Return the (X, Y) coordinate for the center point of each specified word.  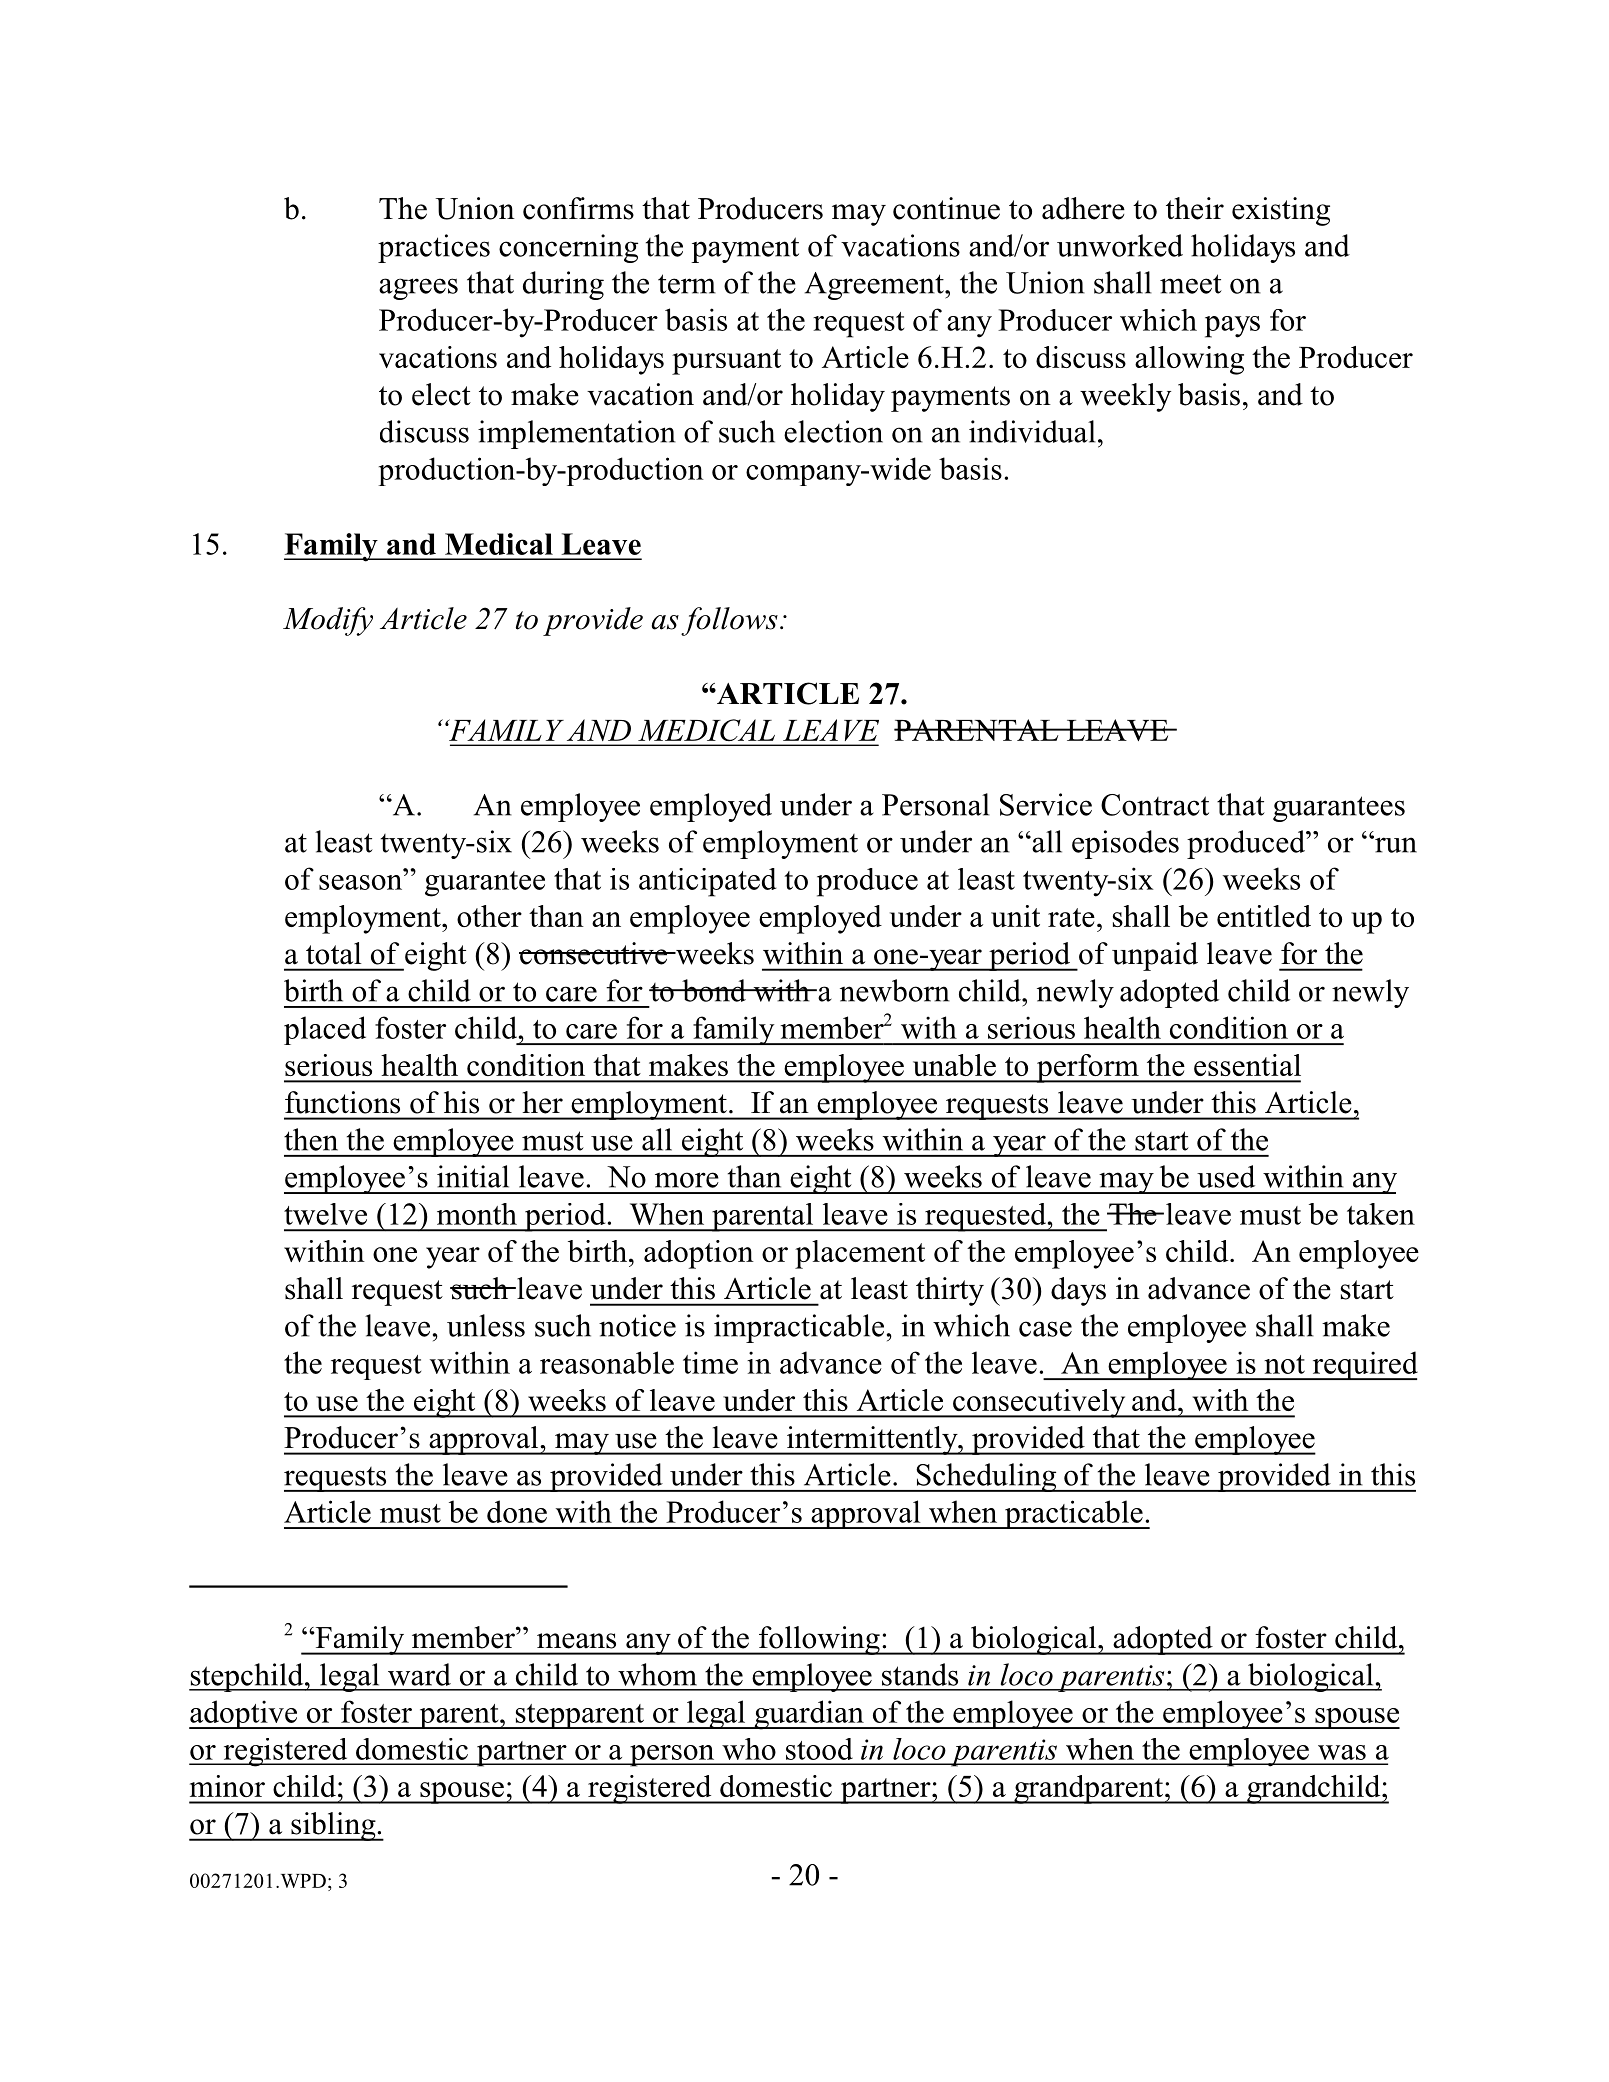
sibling (333, 1826)
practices (434, 248)
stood (819, 1749)
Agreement (875, 286)
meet (1191, 284)
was (1342, 1752)
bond (714, 990)
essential (1247, 1065)
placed (325, 1030)
